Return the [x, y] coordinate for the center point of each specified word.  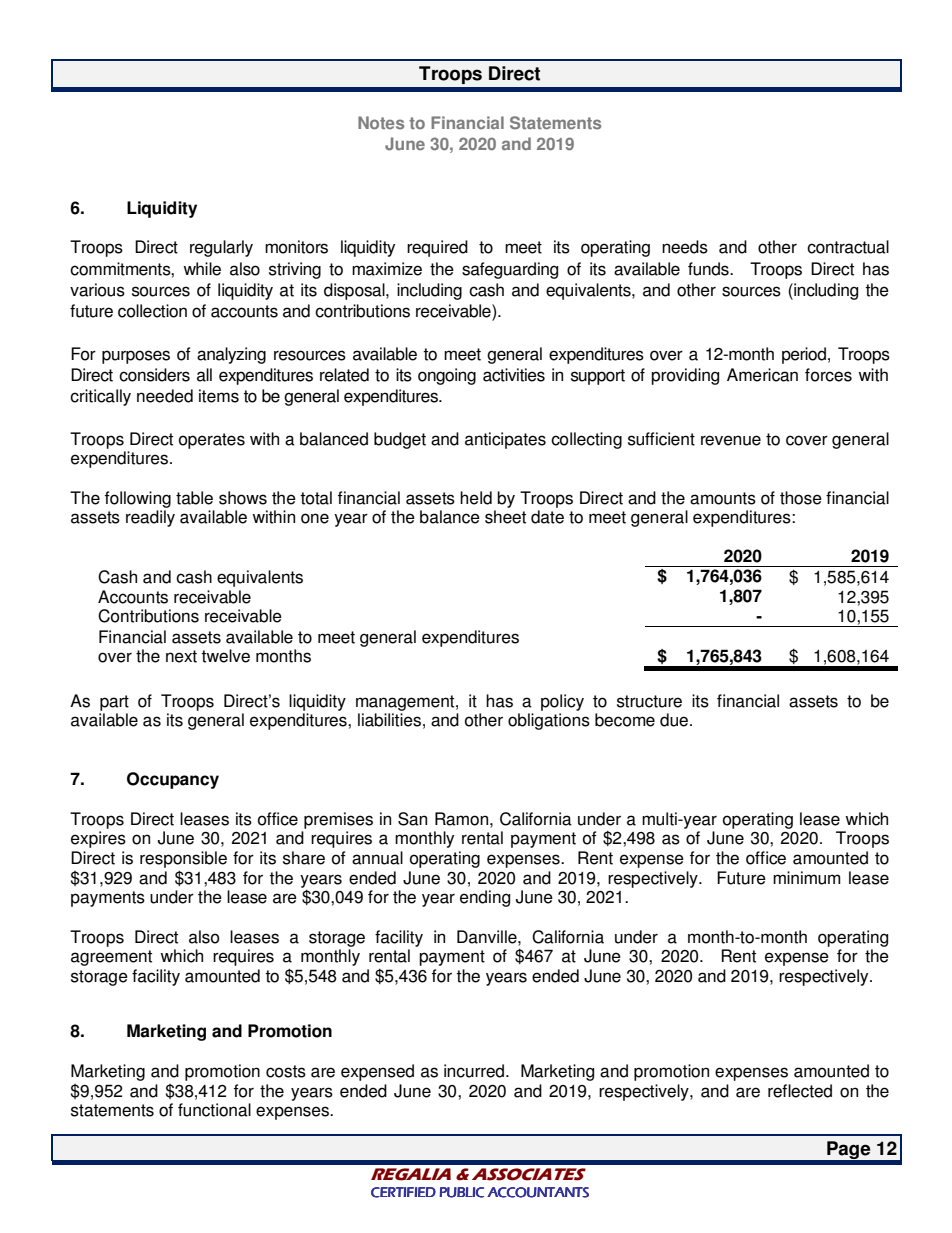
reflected [800, 1091]
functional [214, 1110]
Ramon [463, 819]
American [762, 375]
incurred [474, 1071]
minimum [807, 878]
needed [165, 396]
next [181, 656]
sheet [505, 517]
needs [685, 247]
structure [649, 701]
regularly [221, 248]
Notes [381, 123]
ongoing [447, 376]
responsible [183, 859]
